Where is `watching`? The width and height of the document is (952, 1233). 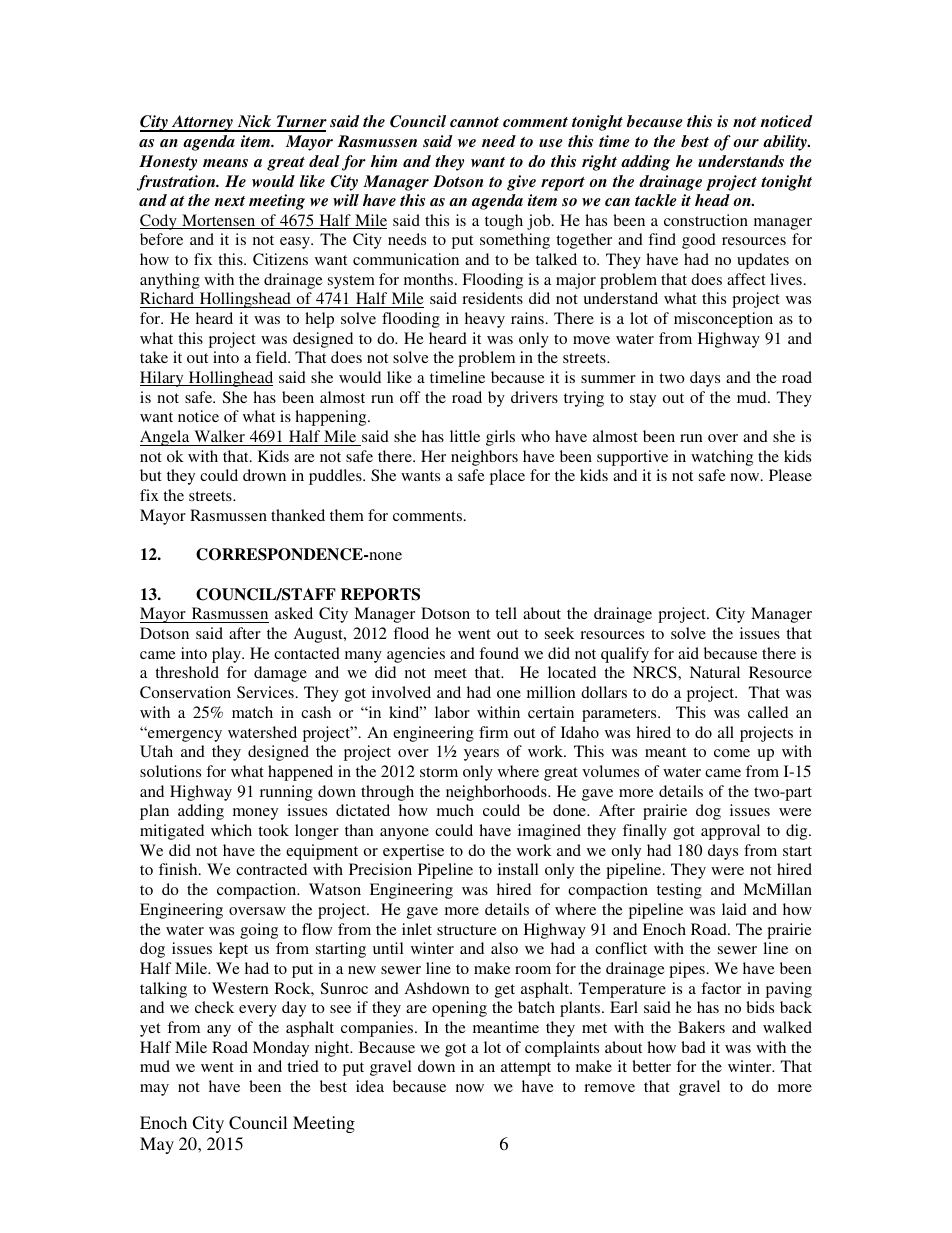
watching is located at coordinates (722, 458).
